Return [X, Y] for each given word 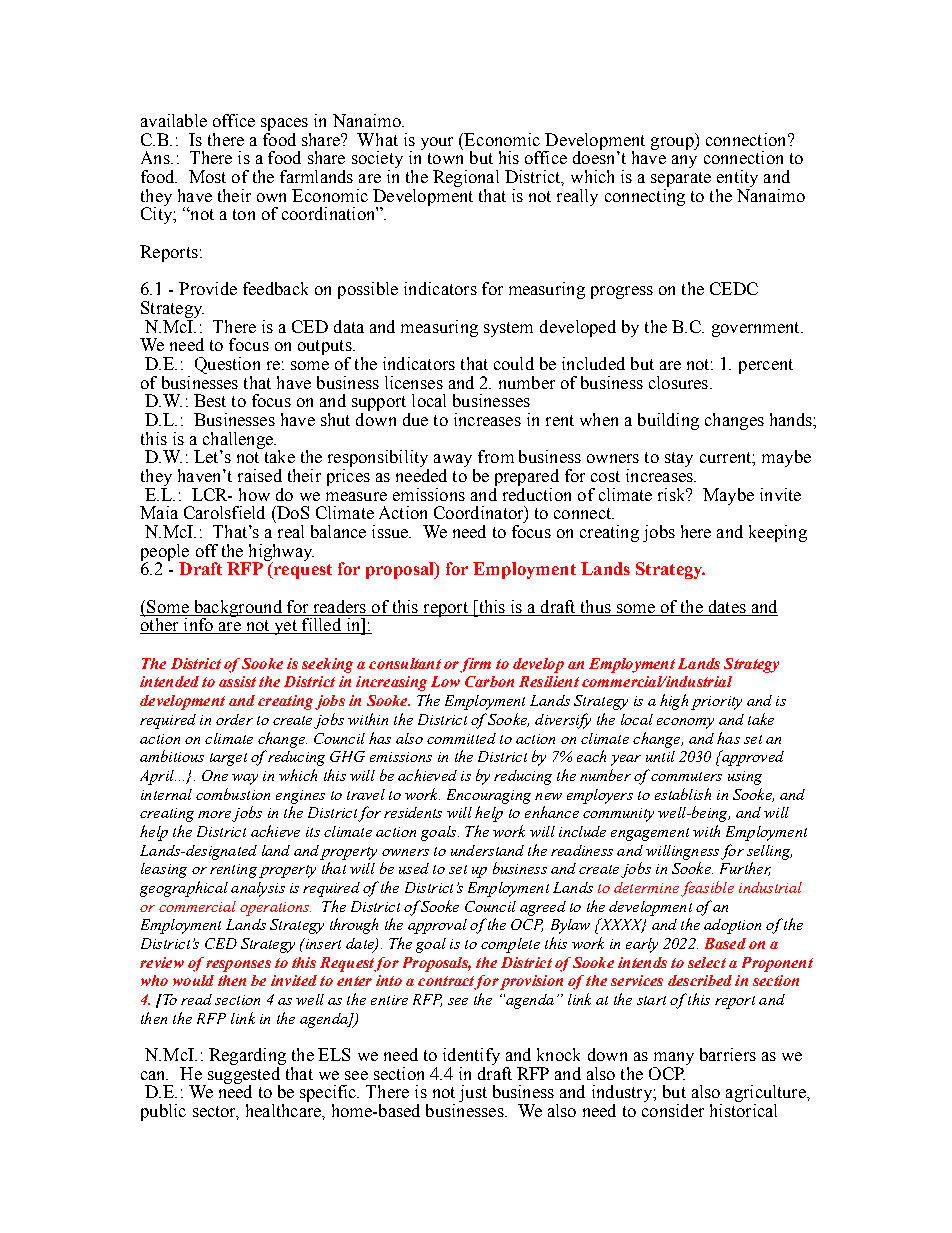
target [228, 759]
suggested [244, 1075]
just [473, 1093]
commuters [686, 776]
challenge [239, 441]
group [673, 143]
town [445, 158]
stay [679, 459]
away [454, 462]
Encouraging [489, 796]
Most [207, 176]
